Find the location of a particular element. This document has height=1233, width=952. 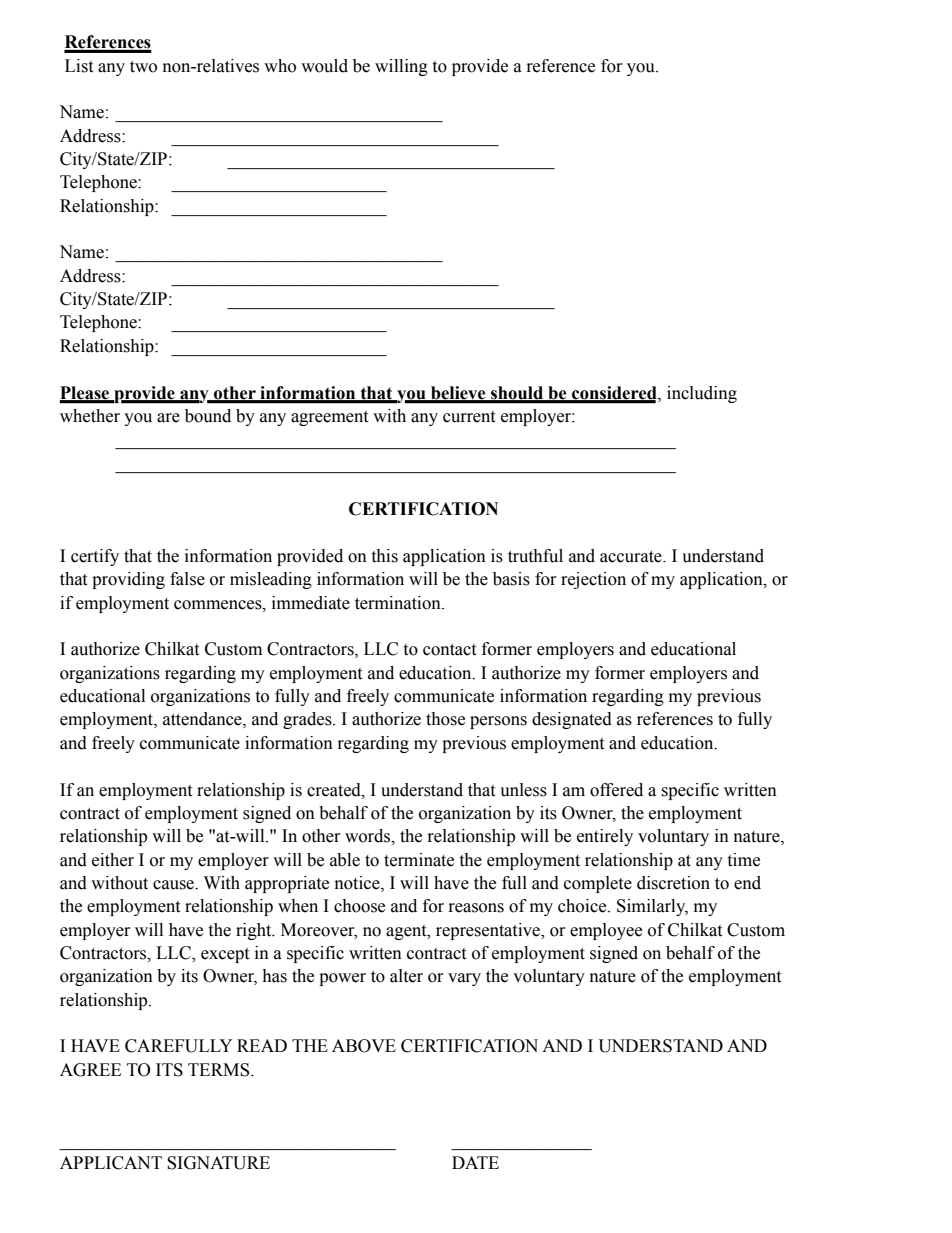

accurate is located at coordinates (632, 557).
